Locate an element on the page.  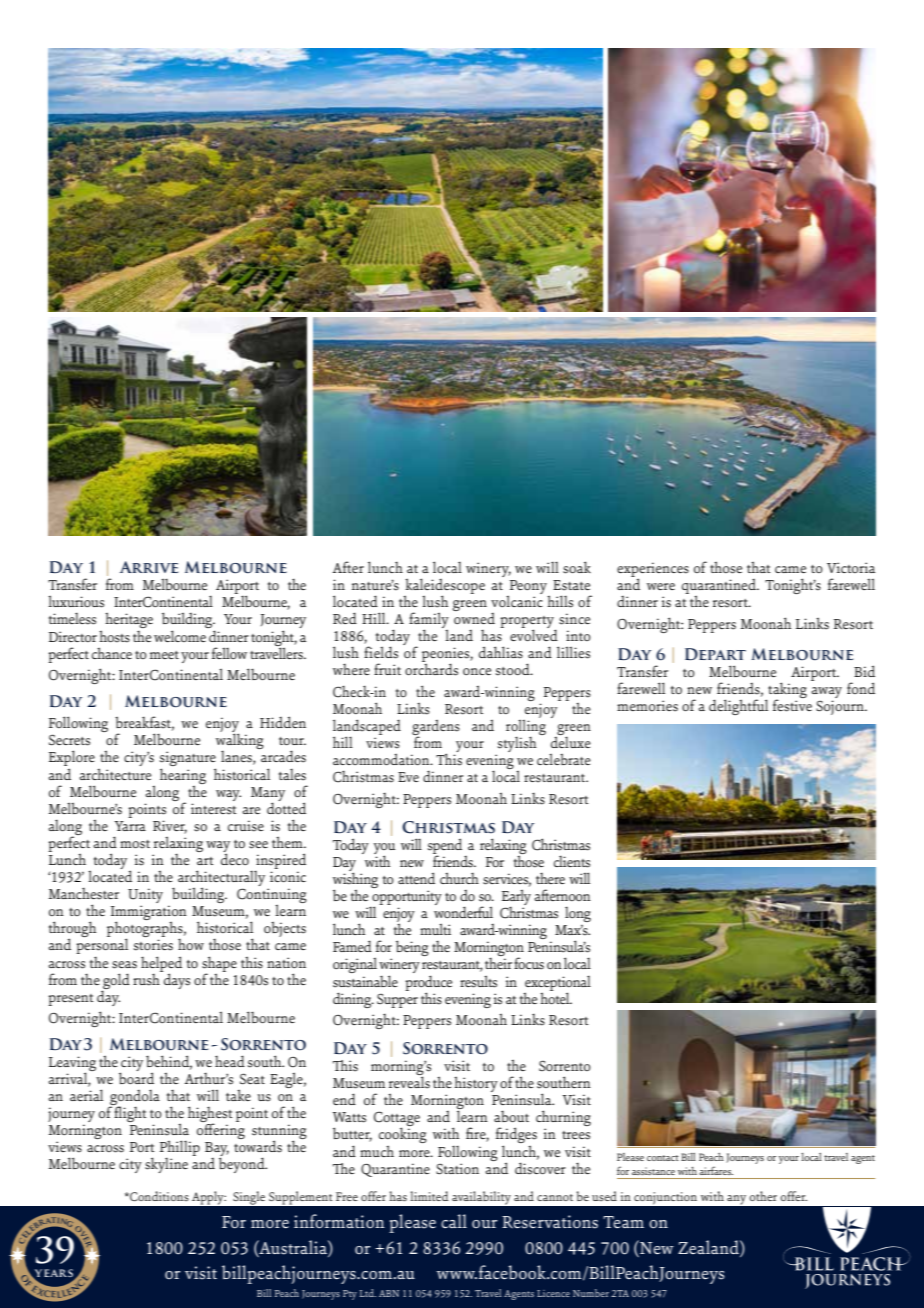
results is located at coordinates (478, 981).
